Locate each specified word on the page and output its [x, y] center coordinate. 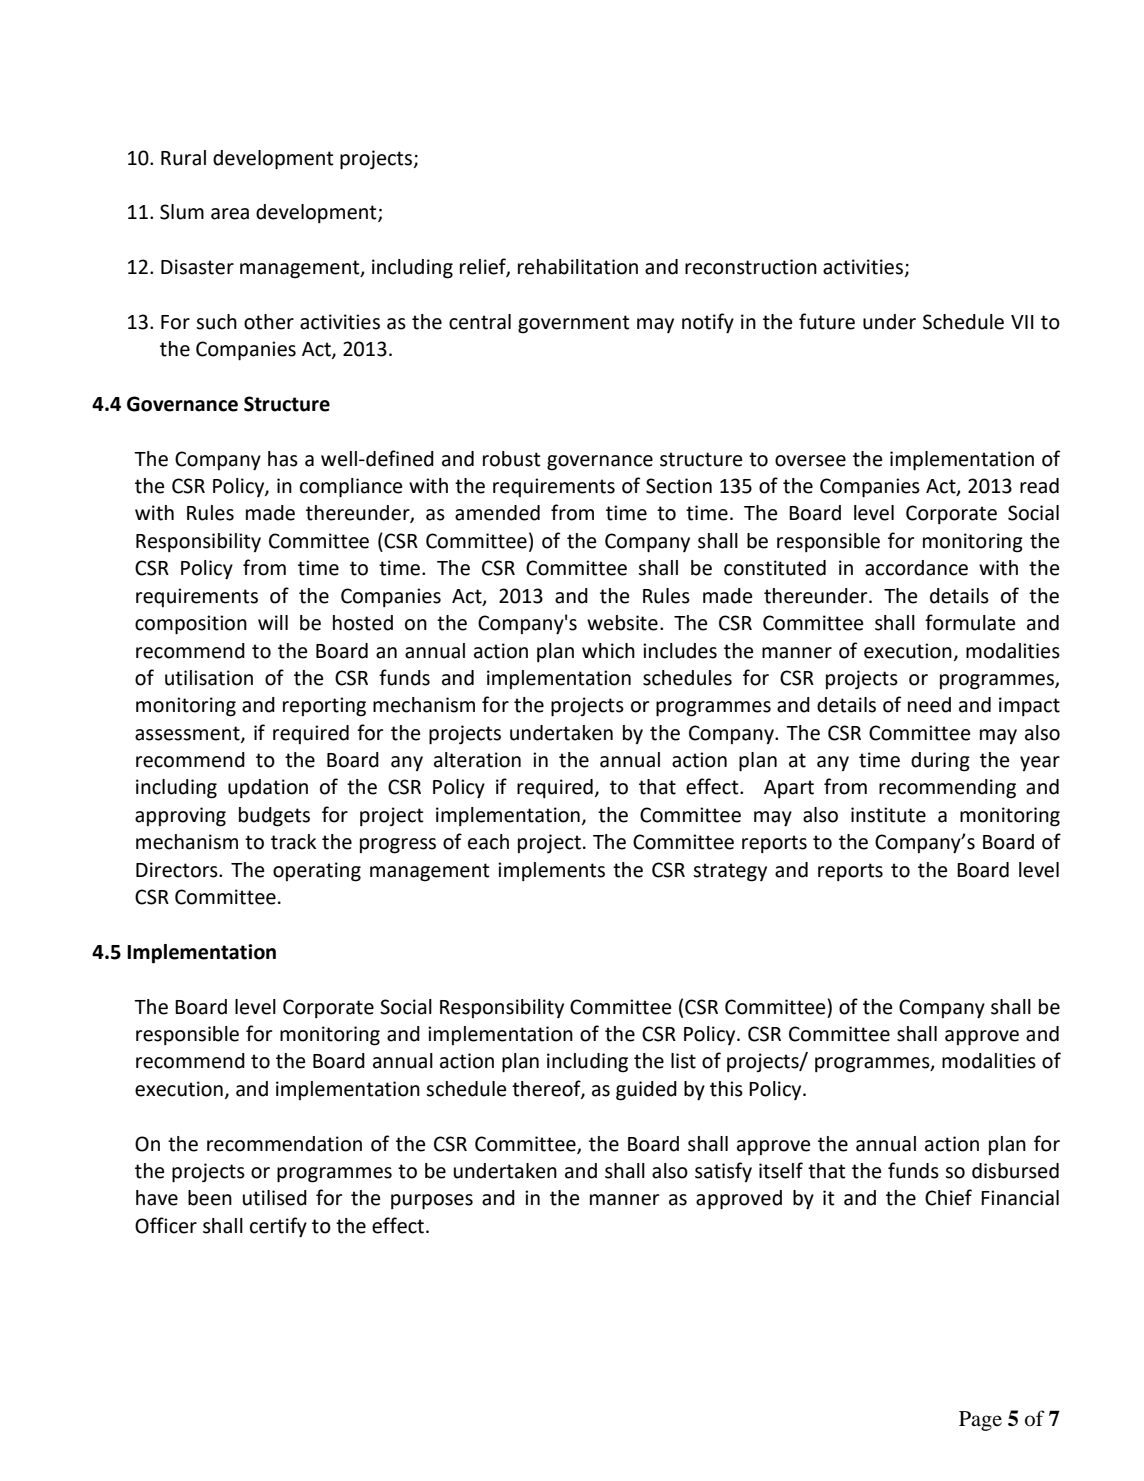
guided [646, 1091]
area [230, 214]
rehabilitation [578, 267]
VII [1022, 322]
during [940, 762]
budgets [274, 817]
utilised [275, 1198]
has [283, 459]
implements [551, 871]
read [1039, 486]
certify [278, 1227]
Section [679, 486]
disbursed [1015, 1171]
